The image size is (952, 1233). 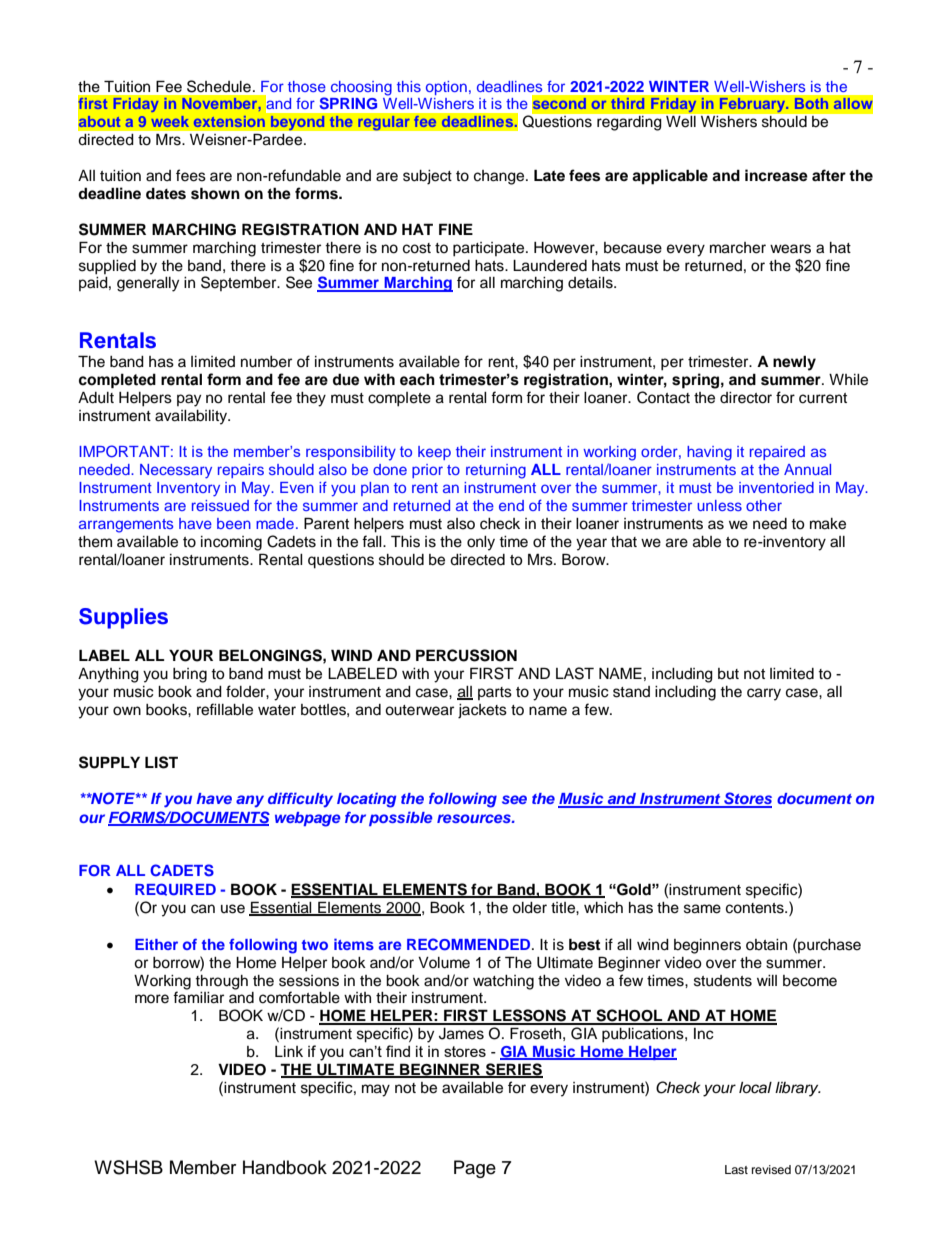 What do you see at coordinates (176, 471) in the screenshot?
I see `Necessary` at bounding box center [176, 471].
